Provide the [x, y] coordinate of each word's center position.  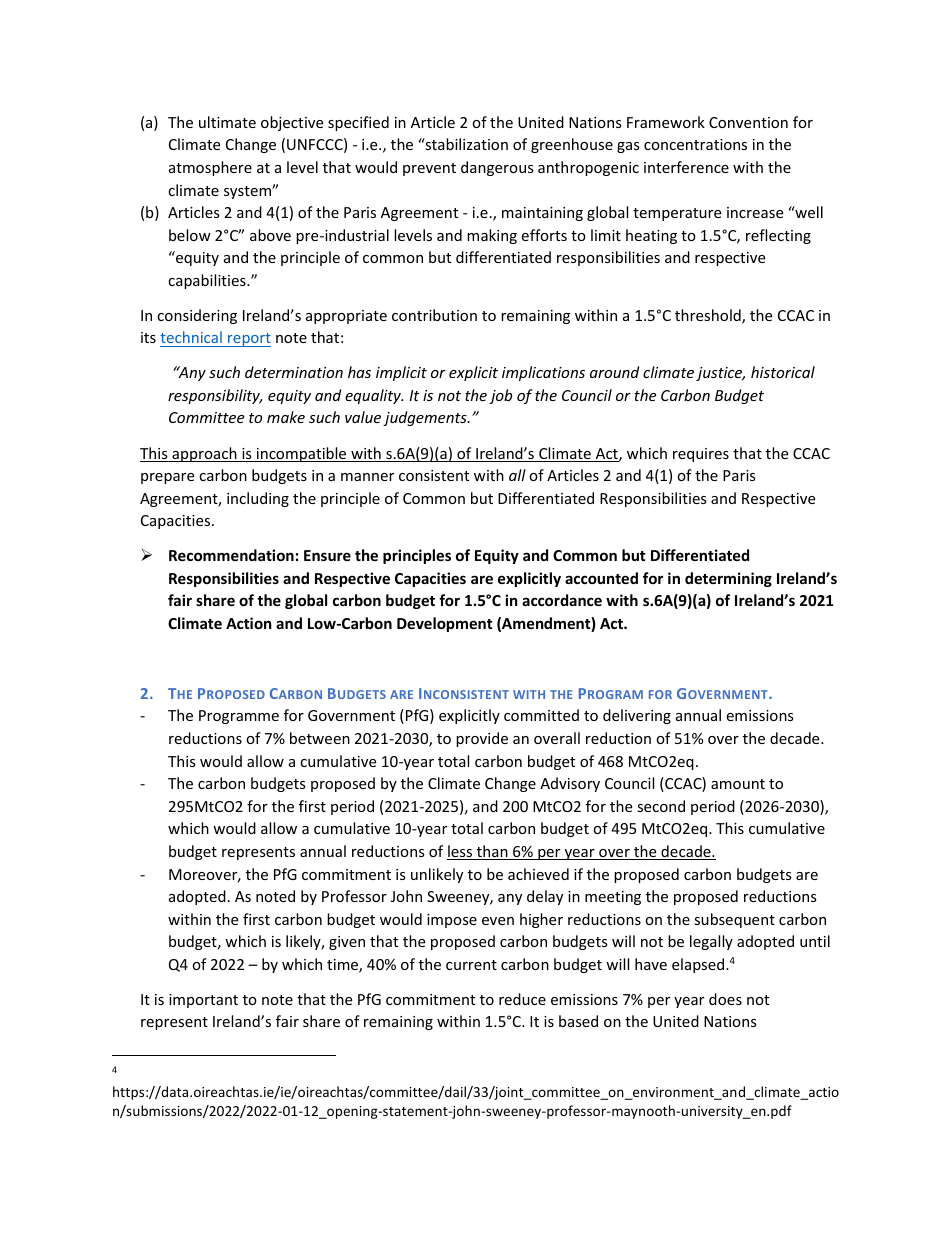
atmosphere [210, 168]
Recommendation [231, 555]
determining [728, 579]
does [725, 999]
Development [445, 624]
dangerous [497, 168]
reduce [522, 999]
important [203, 1001]
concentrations [695, 144]
